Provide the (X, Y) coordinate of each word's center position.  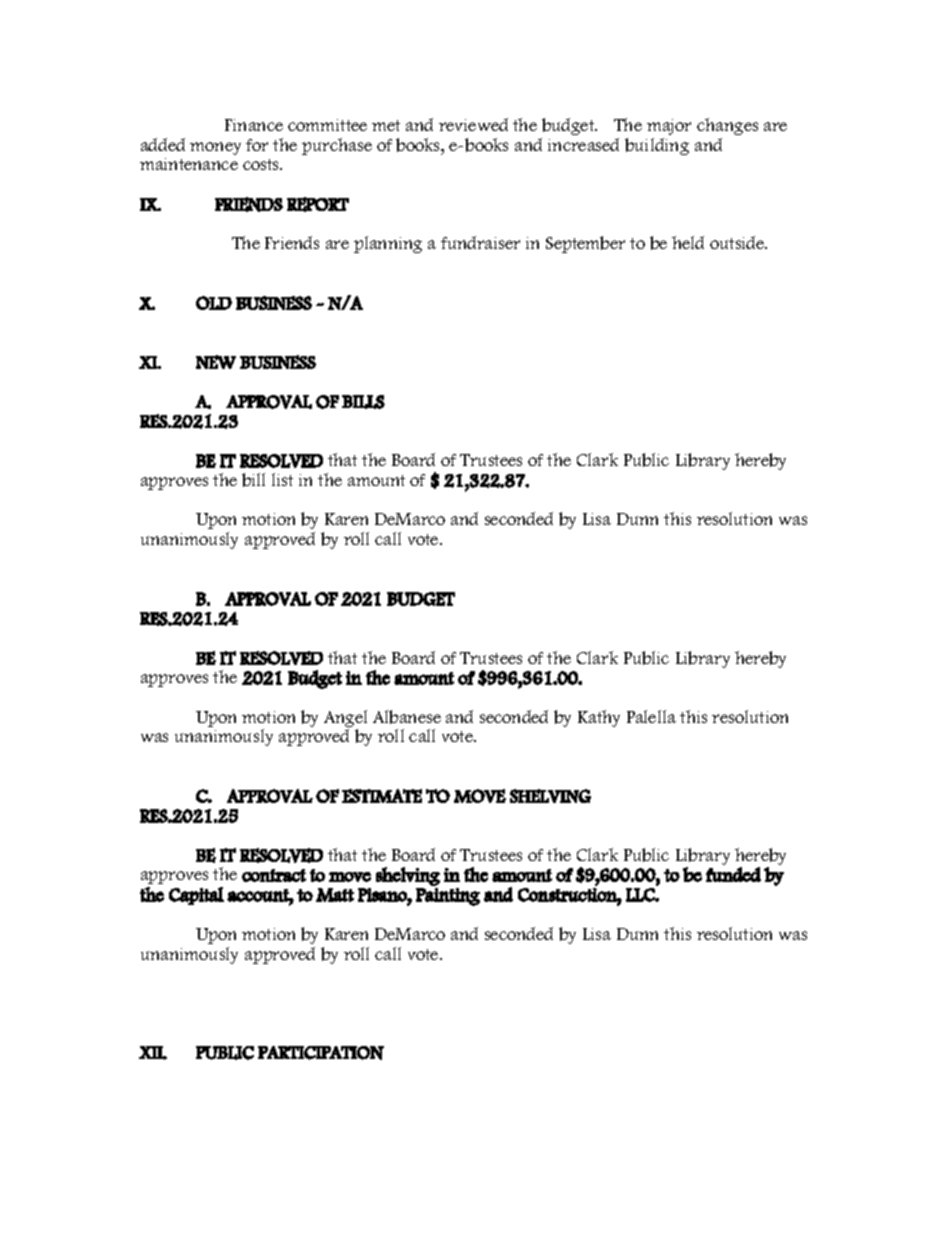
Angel (345, 720)
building (657, 146)
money (215, 148)
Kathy (599, 718)
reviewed (473, 124)
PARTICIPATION (321, 1053)
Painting (448, 897)
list (282, 479)
